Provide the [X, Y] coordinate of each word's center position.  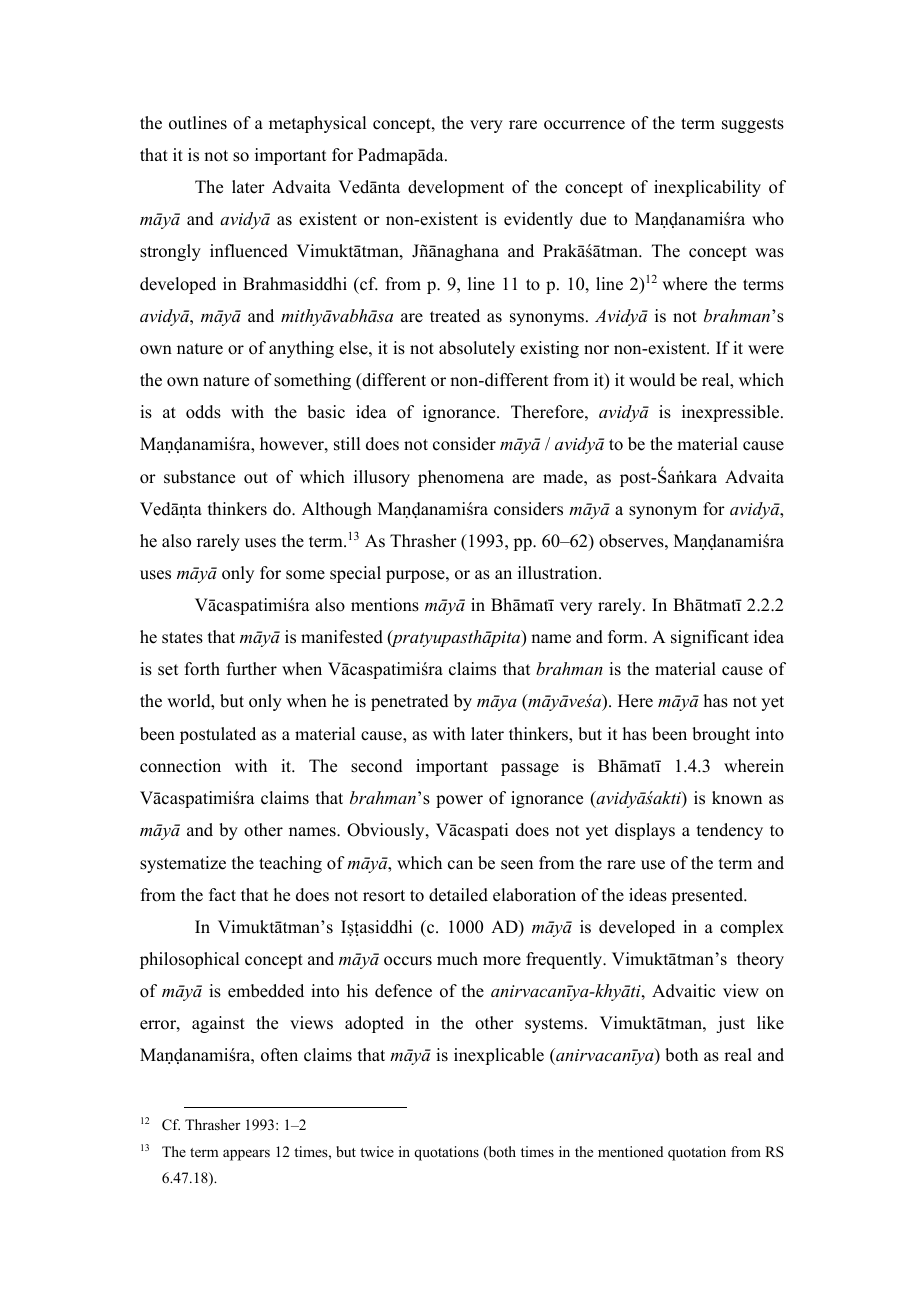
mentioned [631, 1151]
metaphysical [317, 124]
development [456, 188]
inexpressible [732, 413]
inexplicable [499, 1056]
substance [199, 477]
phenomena [461, 478]
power [459, 801]
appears [246, 1155]
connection [180, 766]
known [737, 798]
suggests [753, 125]
